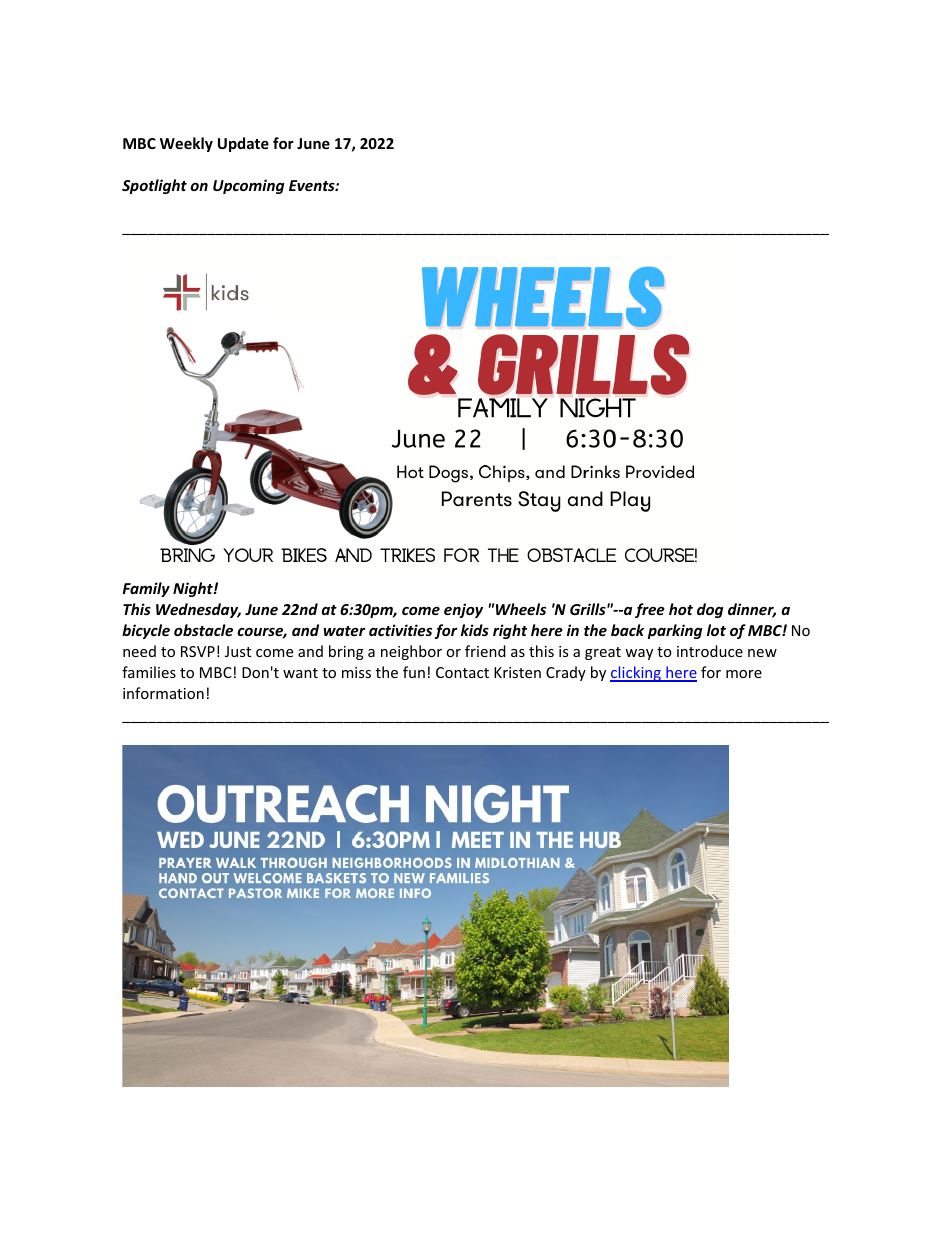 This screenshot has height=1233, width=952. Describe the element at coordinates (462, 672) in the screenshot. I see `Contact` at that location.
